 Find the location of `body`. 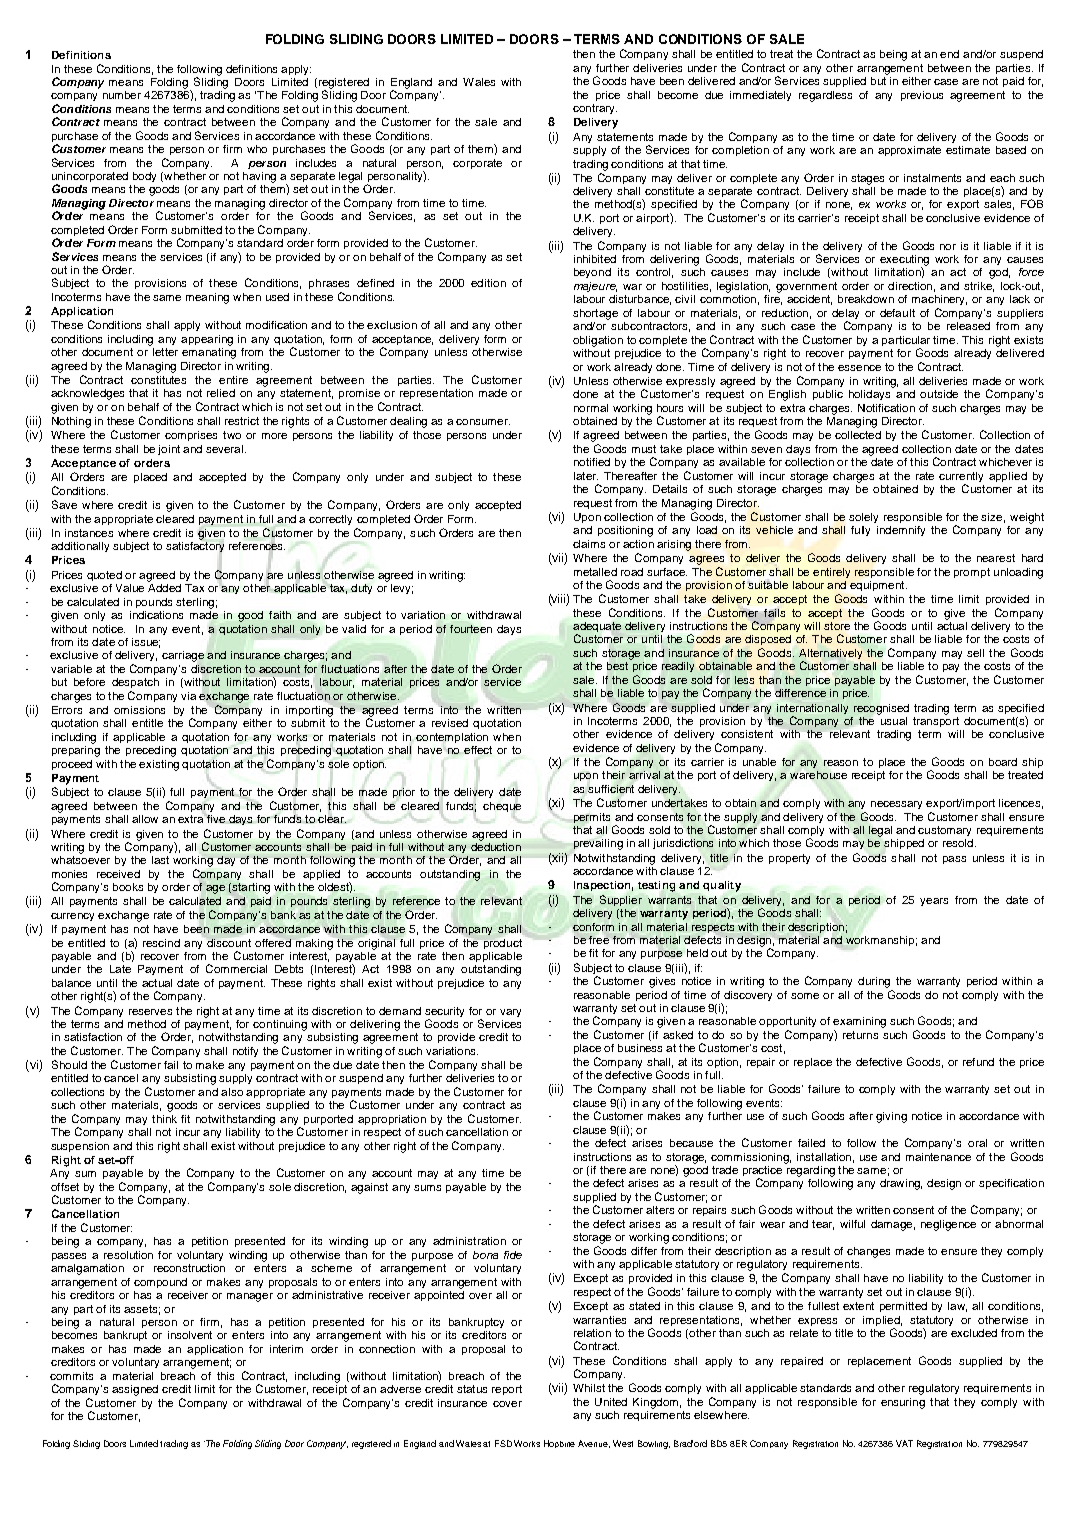

body is located at coordinates (144, 177).
